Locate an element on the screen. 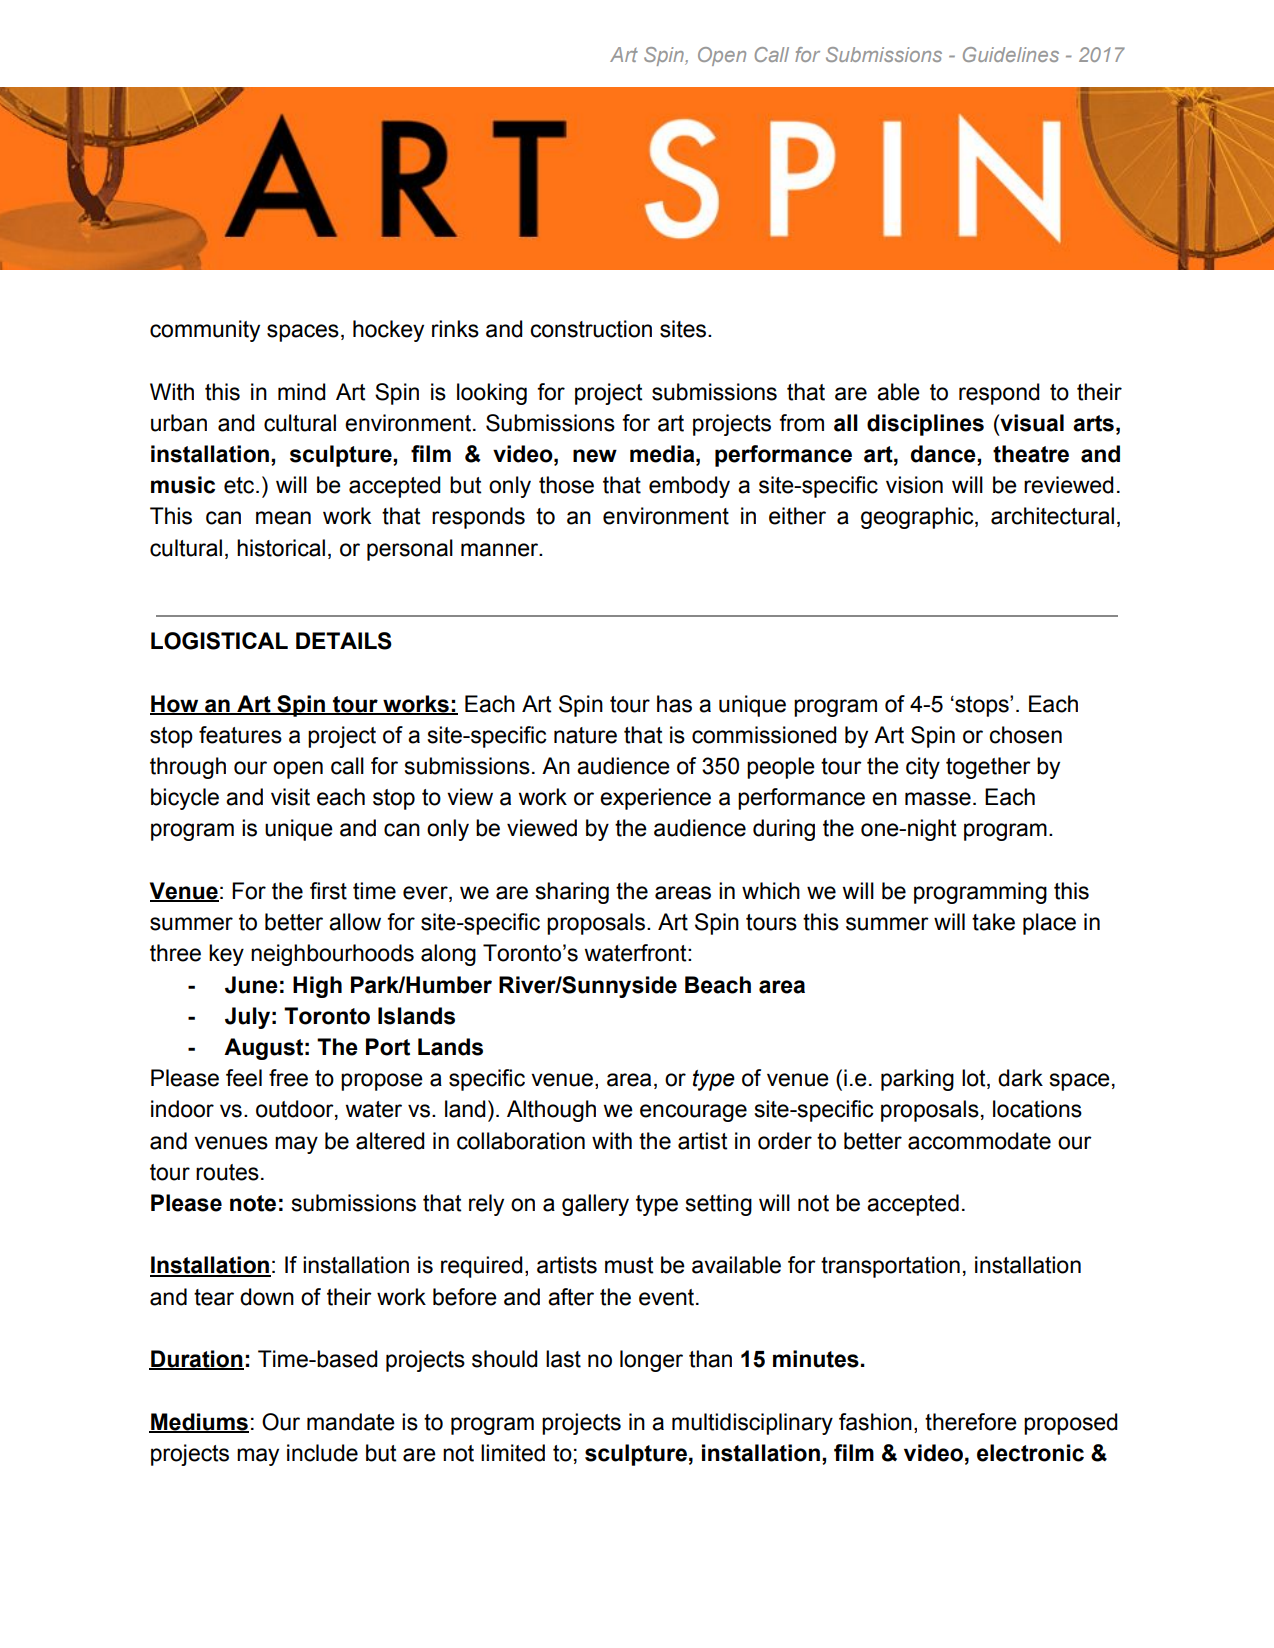 The height and width of the screenshot is (1648, 1274). construction is located at coordinates (591, 329).
